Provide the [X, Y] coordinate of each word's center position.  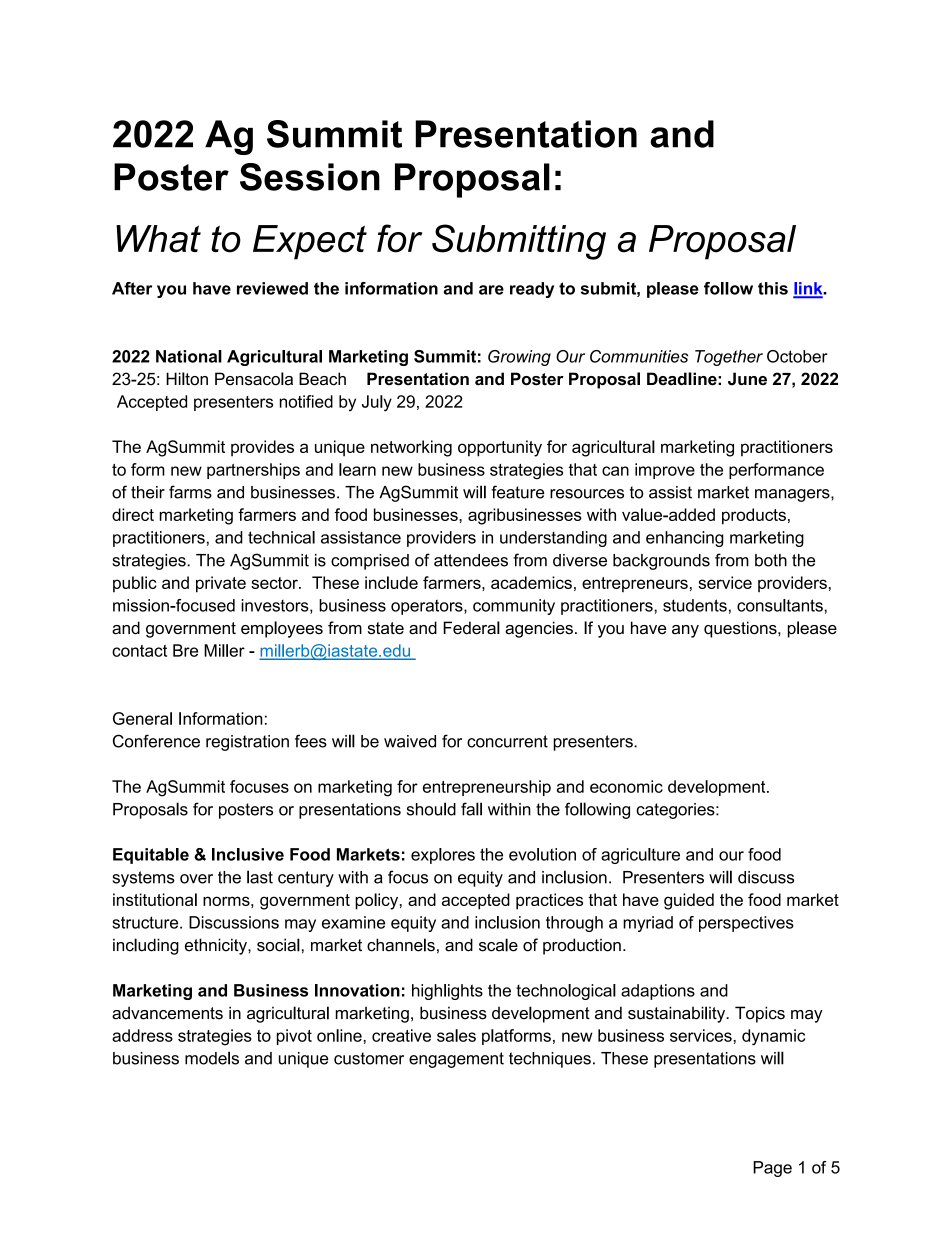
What [158, 239]
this [773, 288]
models [212, 1058]
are [491, 290]
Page [772, 1169]
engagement [456, 1060]
